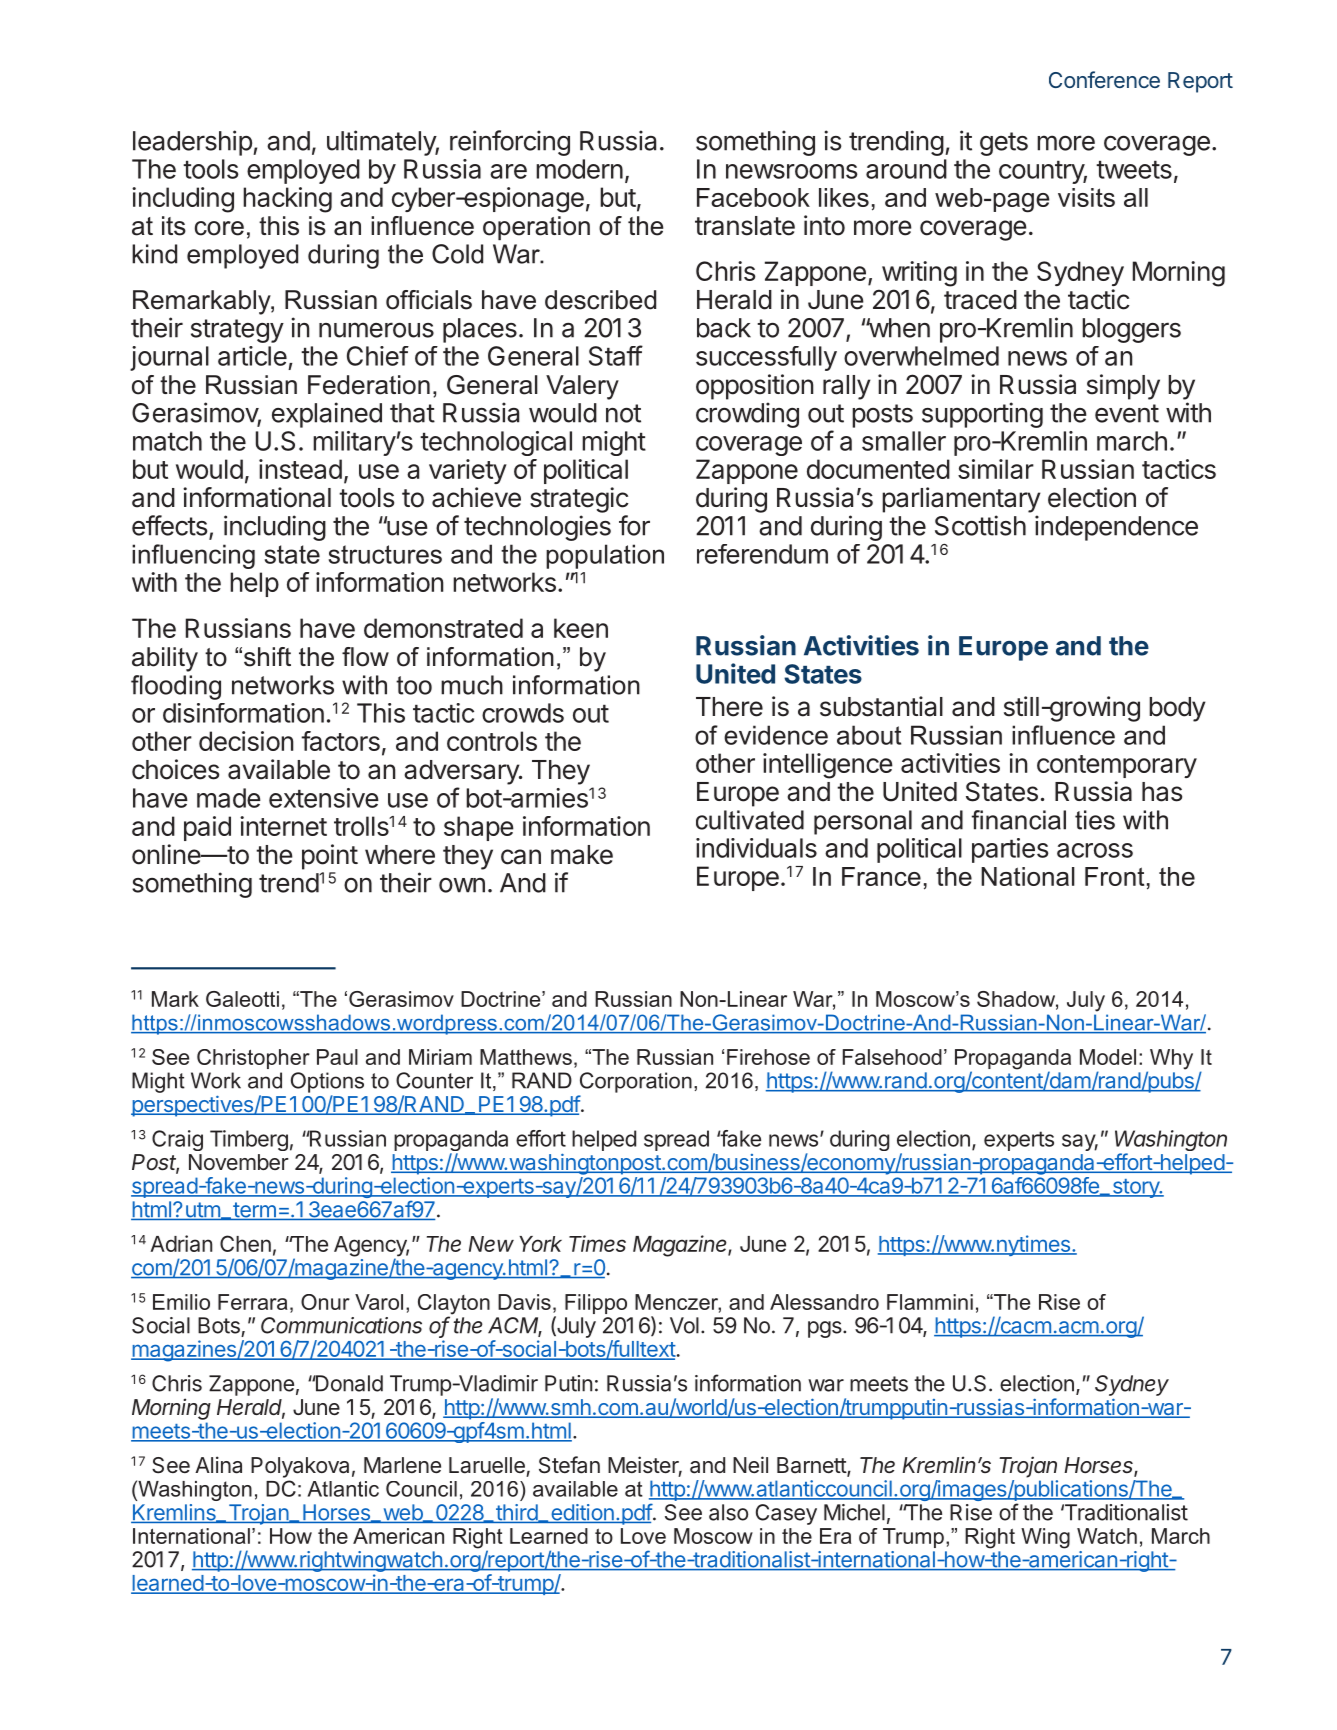 This screenshot has width=1337, height=1730. Describe the element at coordinates (854, 1512) in the screenshot. I see `Michel` at that location.
